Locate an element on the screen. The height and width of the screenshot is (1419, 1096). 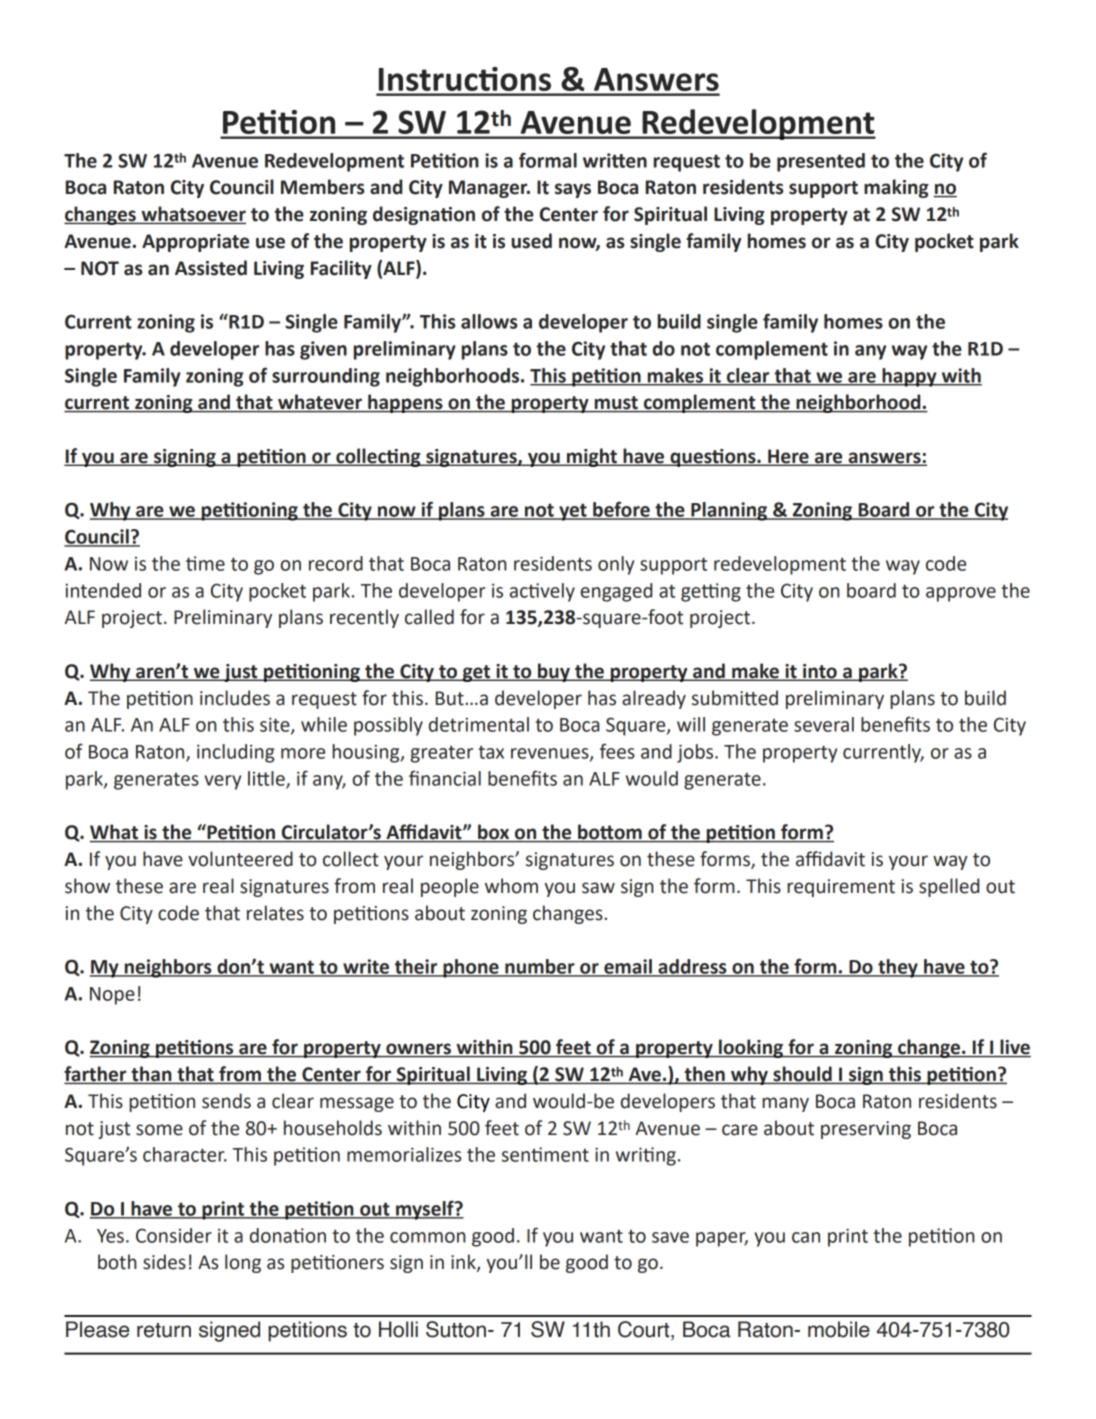
sides is located at coordinates (164, 1262).
